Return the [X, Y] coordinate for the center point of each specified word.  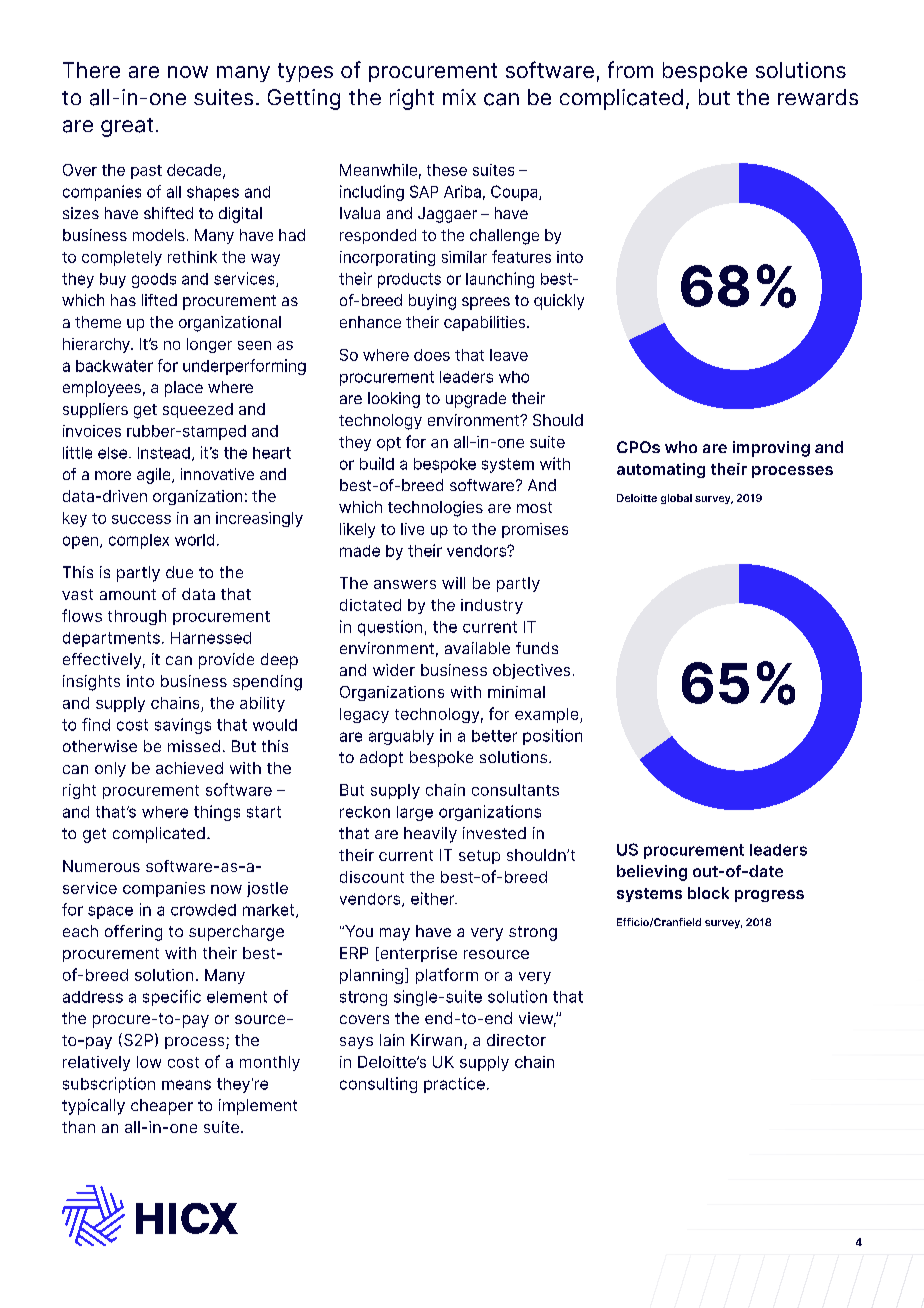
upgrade [476, 400]
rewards [818, 97]
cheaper [162, 1107]
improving [771, 449]
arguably [401, 737]
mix [459, 97]
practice [454, 1085]
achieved [189, 768]
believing [652, 873]
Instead [164, 453]
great [127, 127]
